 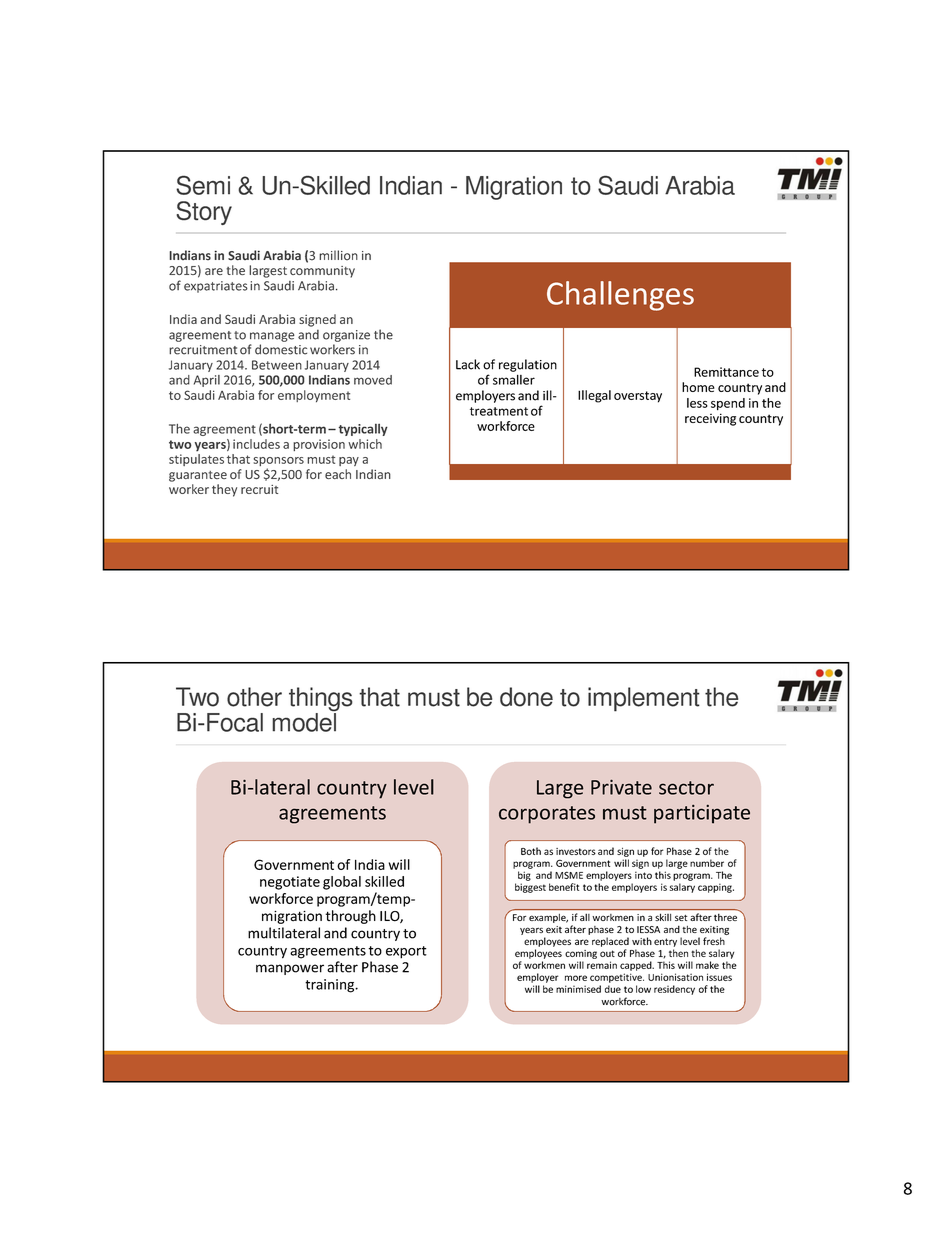 What do you see at coordinates (290, 969) in the image?
I see `manpower` at bounding box center [290, 969].
